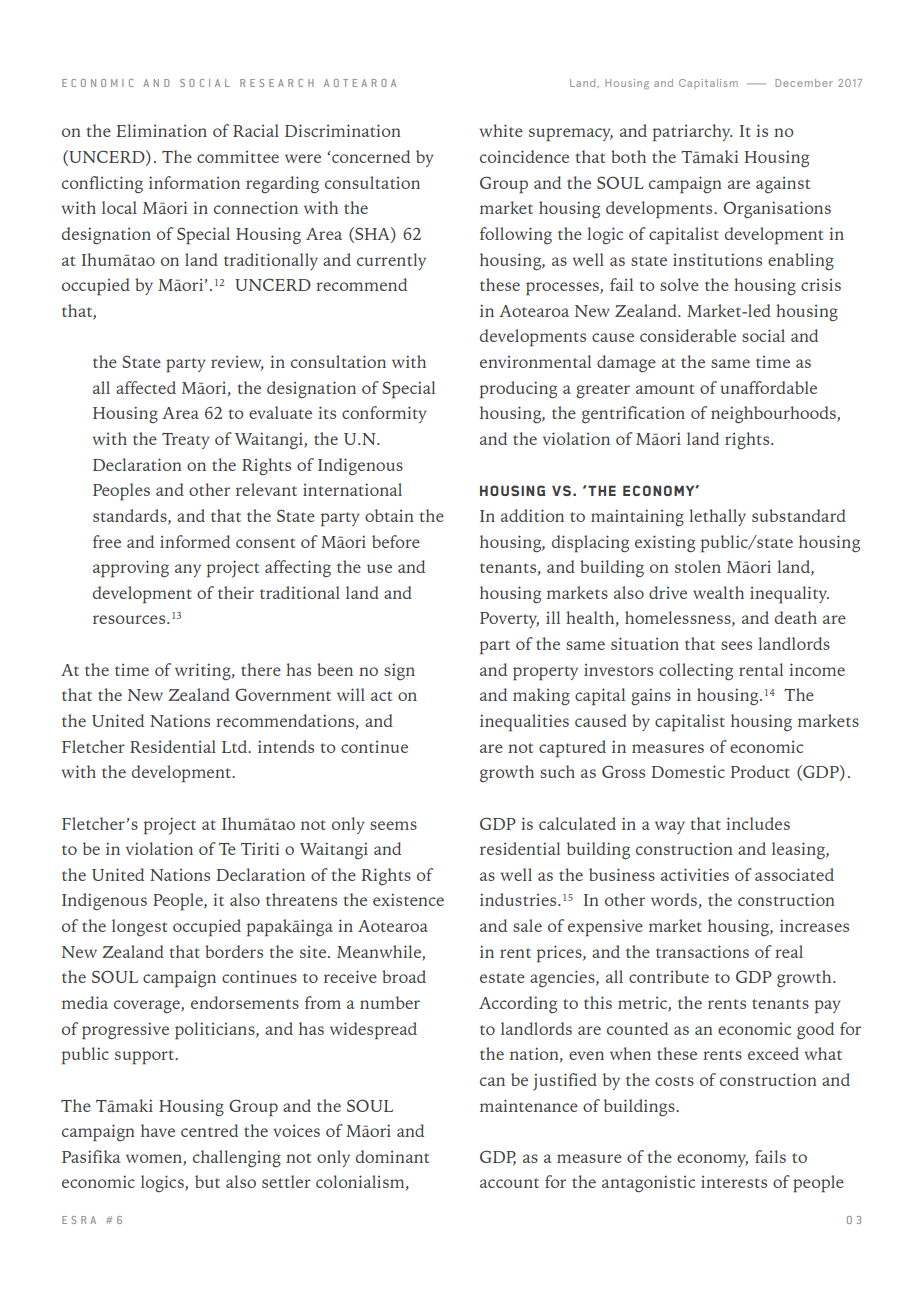 This image has width=924, height=1308. What do you see at coordinates (261, 669) in the image?
I see `there` at bounding box center [261, 669].
